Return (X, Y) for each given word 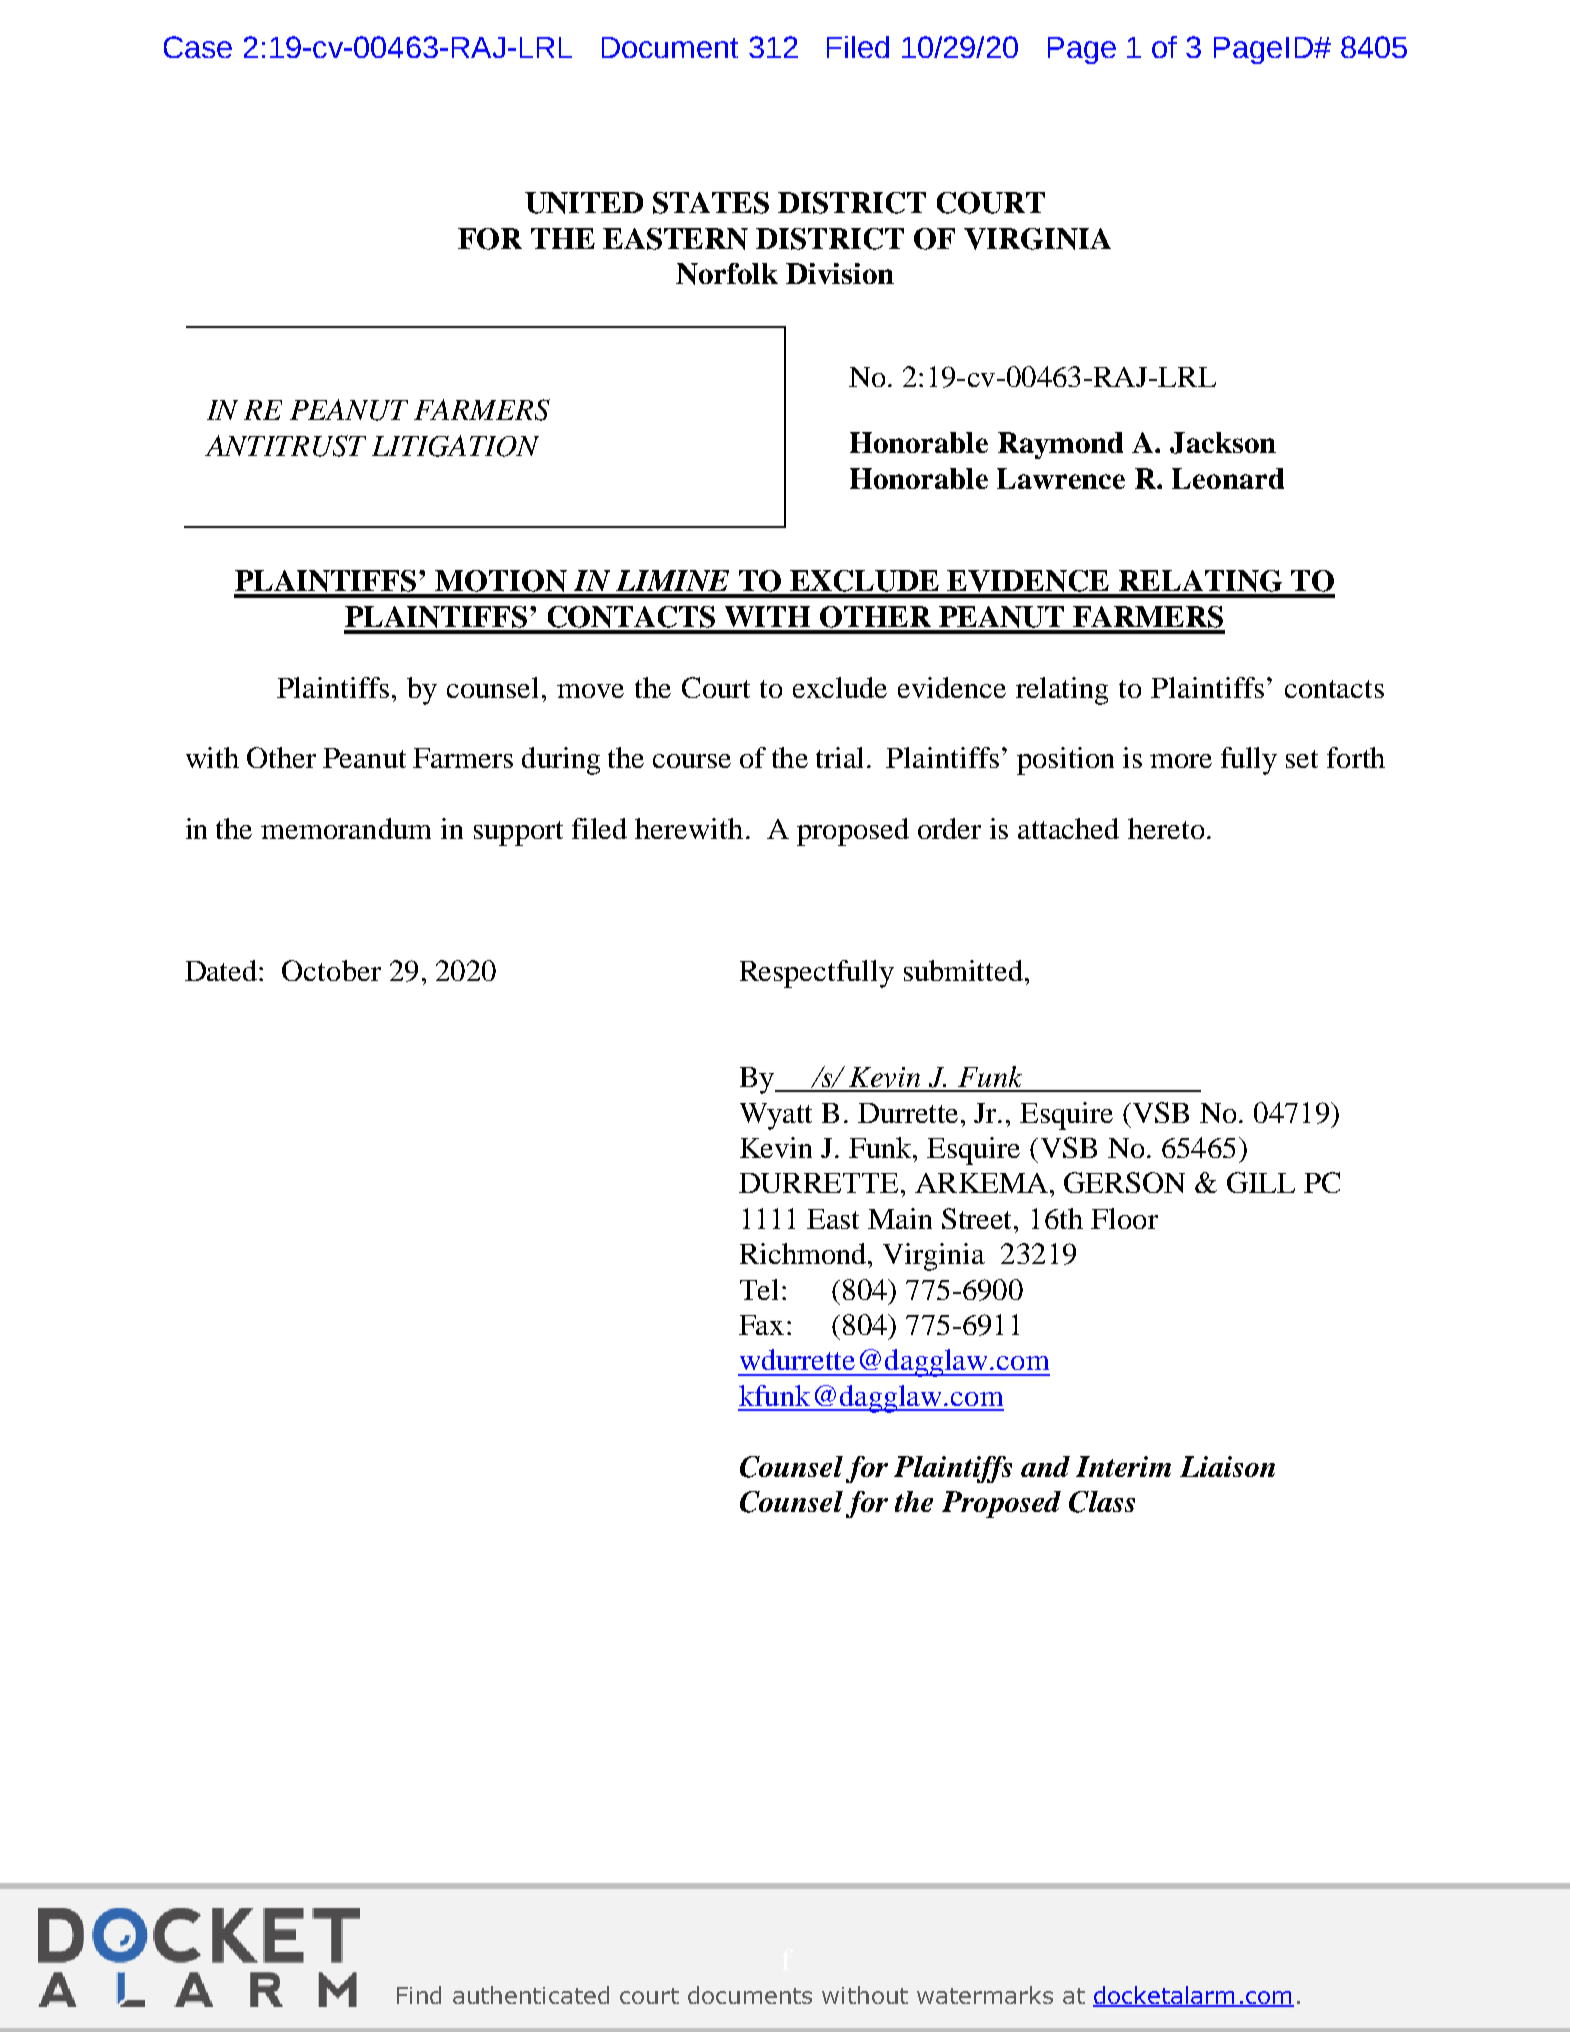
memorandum (346, 828)
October (331, 970)
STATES (711, 203)
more (1181, 761)
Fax (761, 1325)
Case (198, 47)
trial (842, 757)
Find (419, 1995)
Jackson (1223, 443)
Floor (1124, 1218)
